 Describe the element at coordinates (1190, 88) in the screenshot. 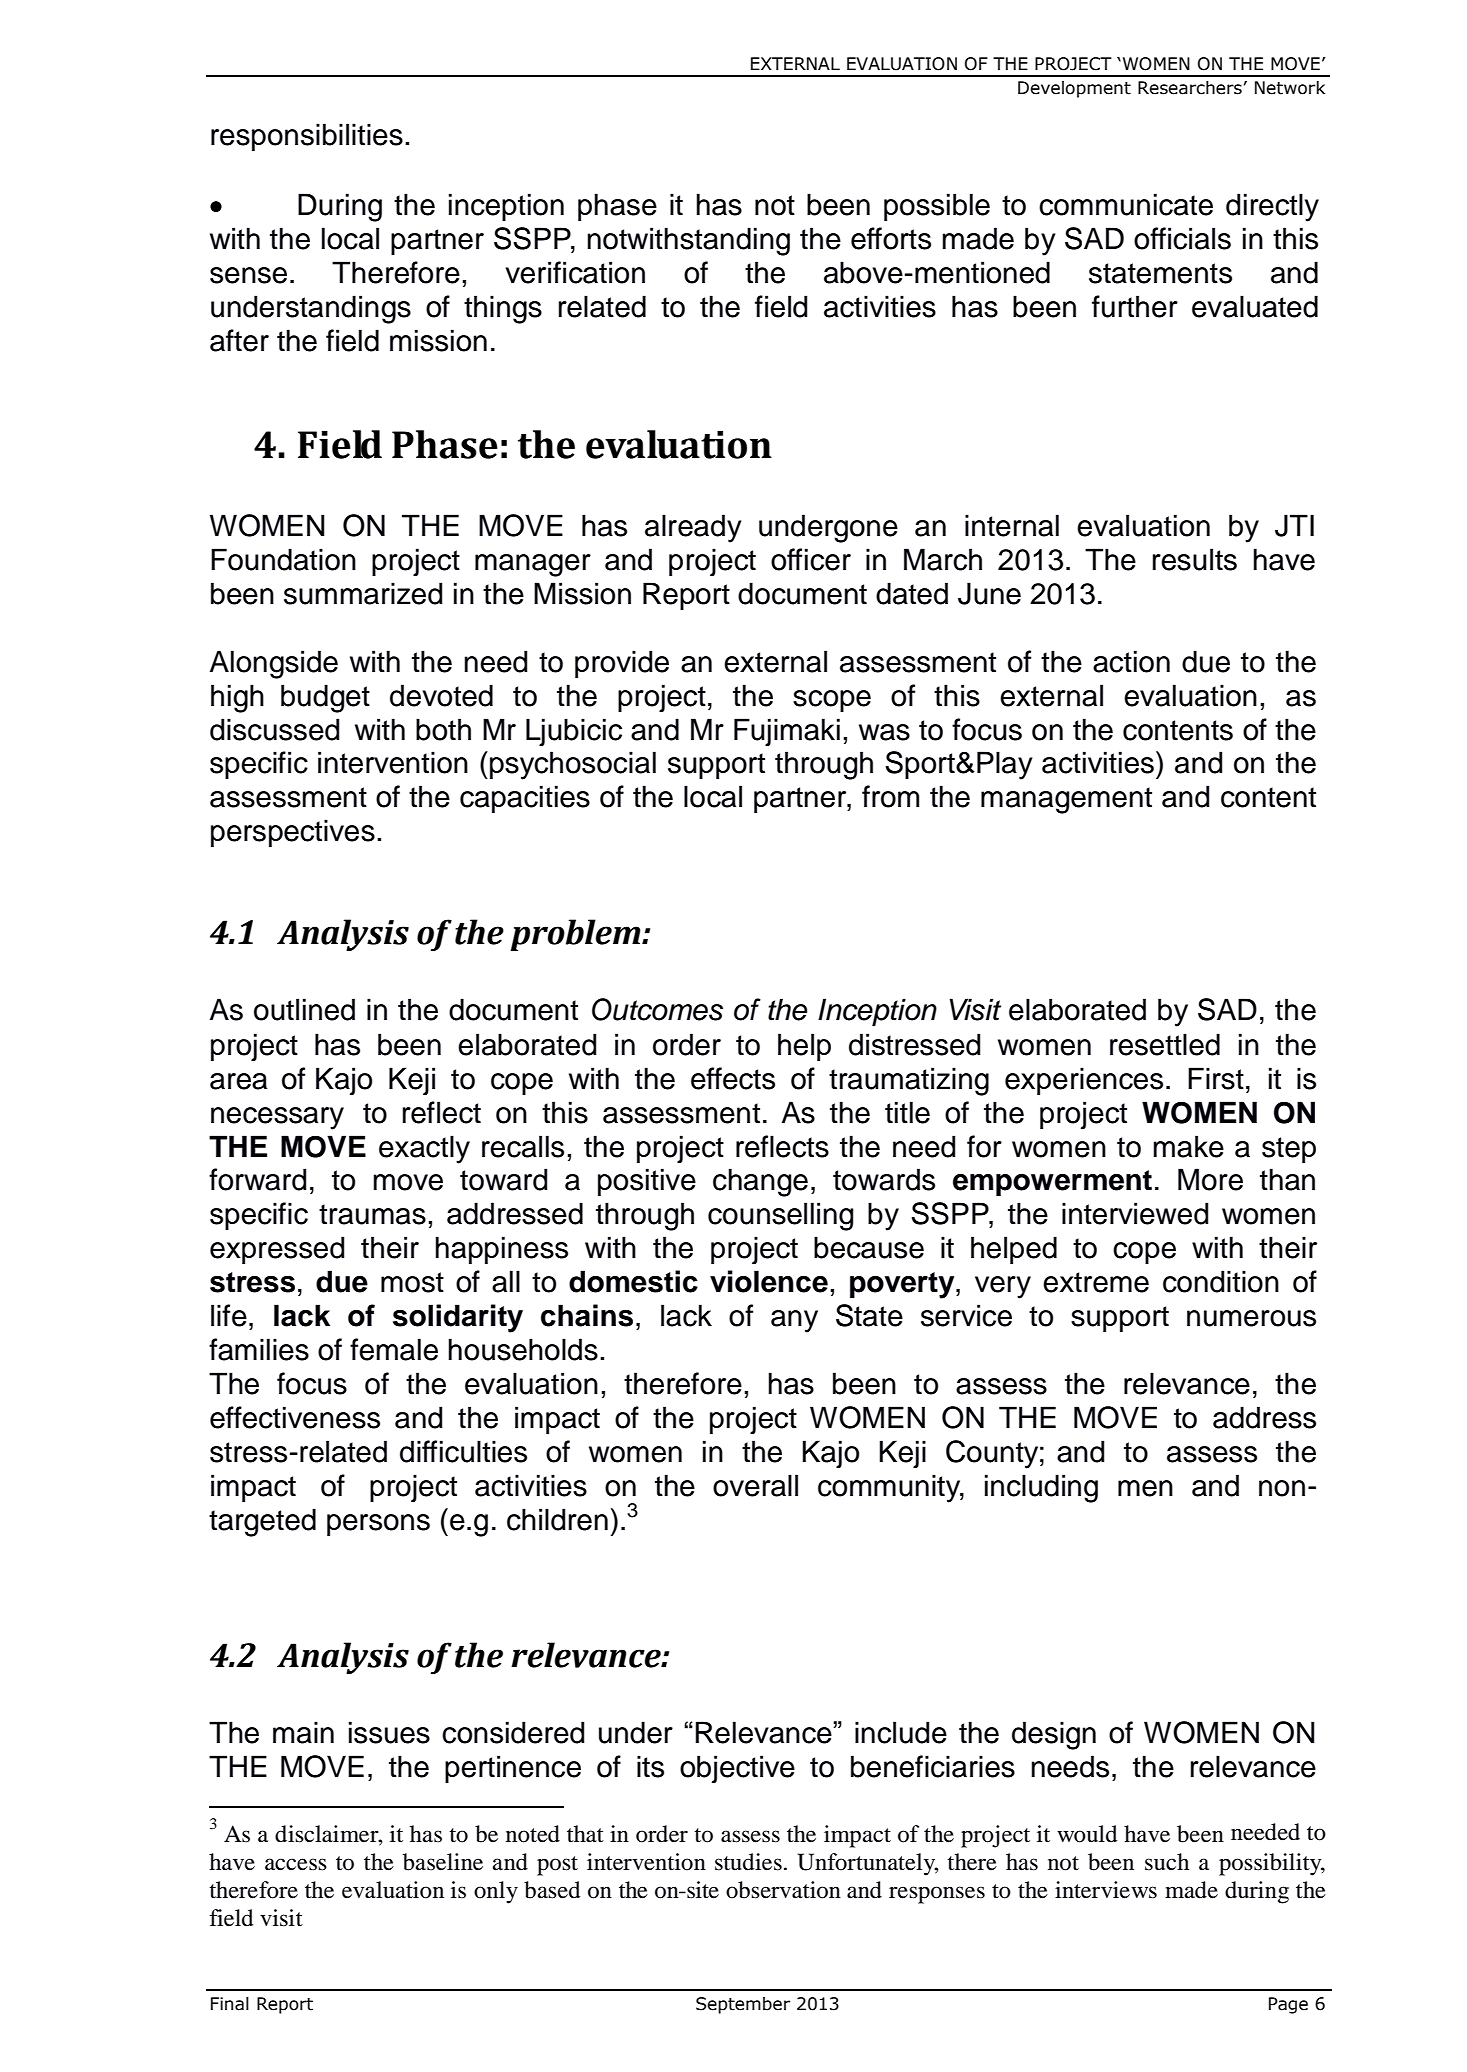

I see `Researchers` at that location.
